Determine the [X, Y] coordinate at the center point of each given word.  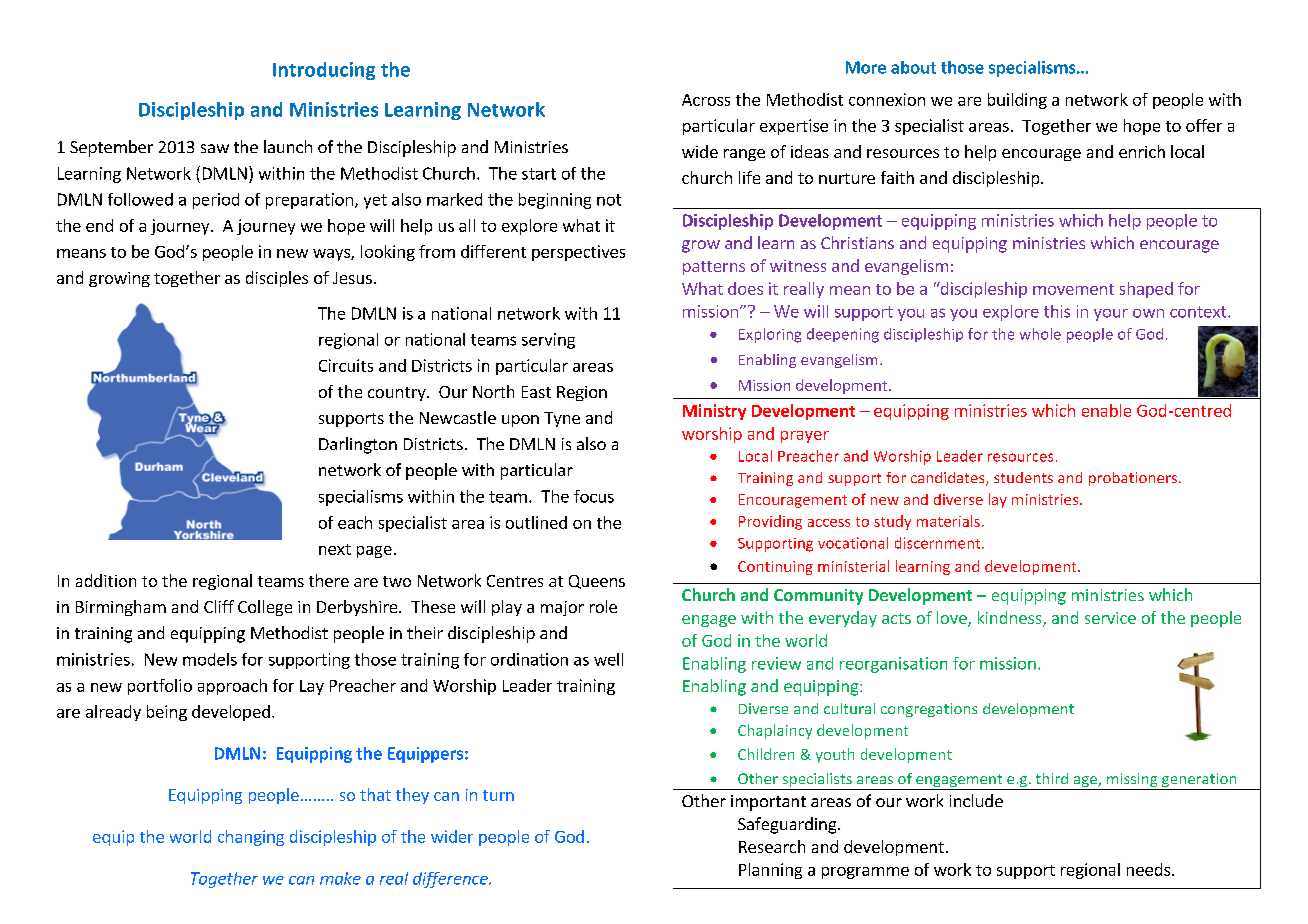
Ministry [714, 412]
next [335, 549]
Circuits [346, 365]
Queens [597, 582]
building [1017, 101]
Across [706, 100]
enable [1106, 410]
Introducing [324, 71]
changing [251, 838]
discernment [939, 543]
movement [1073, 289]
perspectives [578, 253]
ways [332, 255]
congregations [929, 710]
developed [231, 713]
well [608, 659]
